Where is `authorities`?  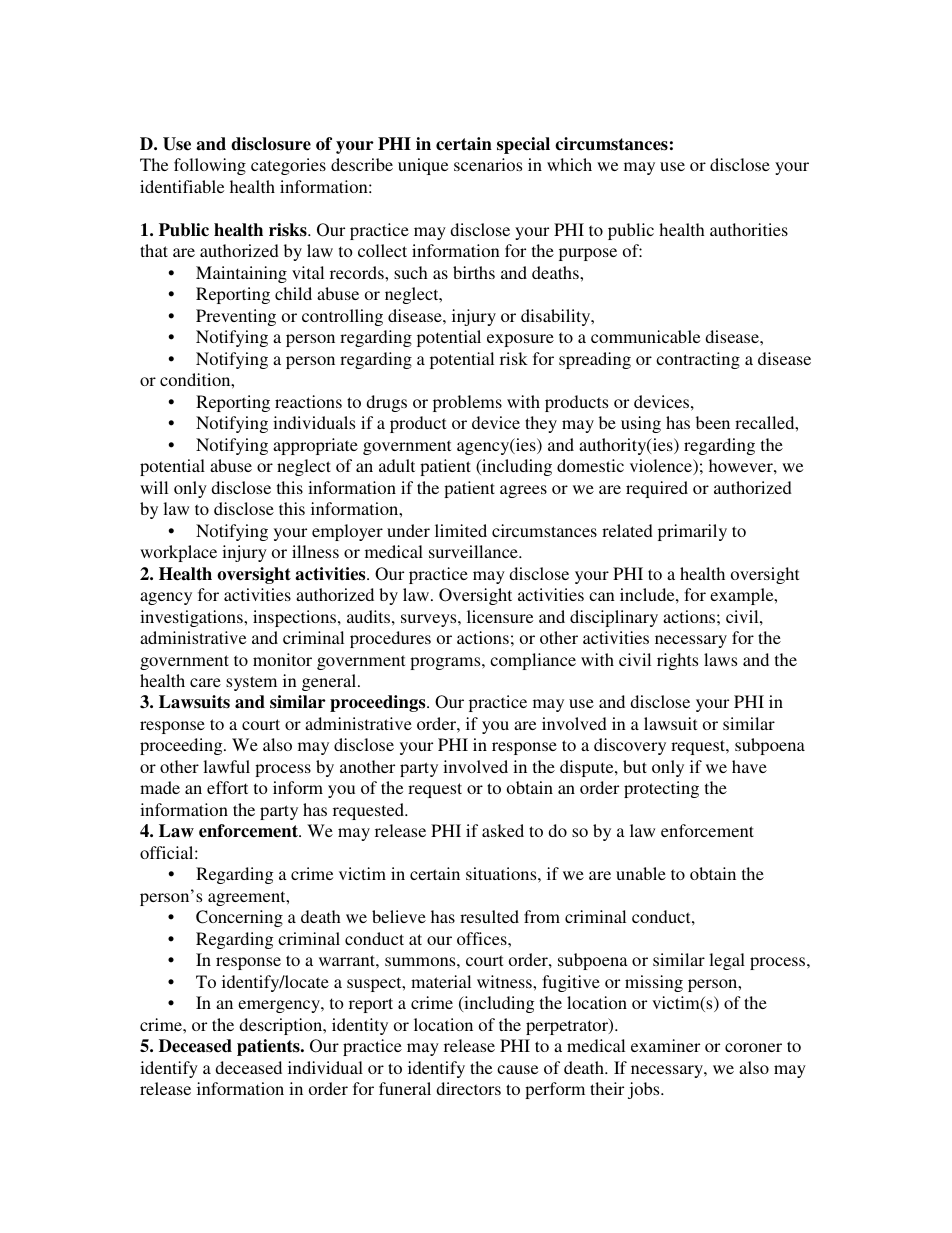
authorities is located at coordinates (749, 229).
